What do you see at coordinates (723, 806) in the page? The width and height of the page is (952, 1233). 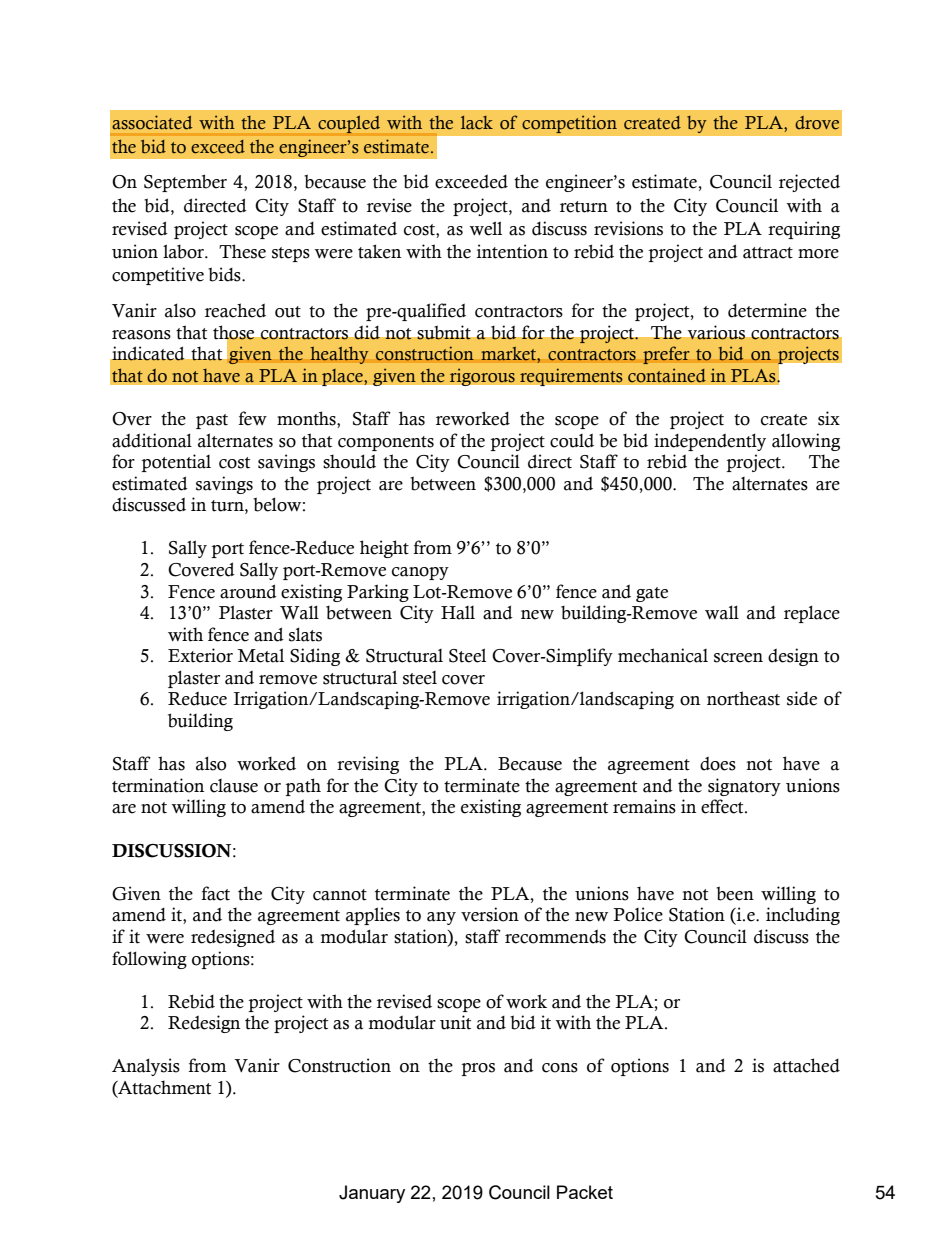 I see `effect` at bounding box center [723, 806].
